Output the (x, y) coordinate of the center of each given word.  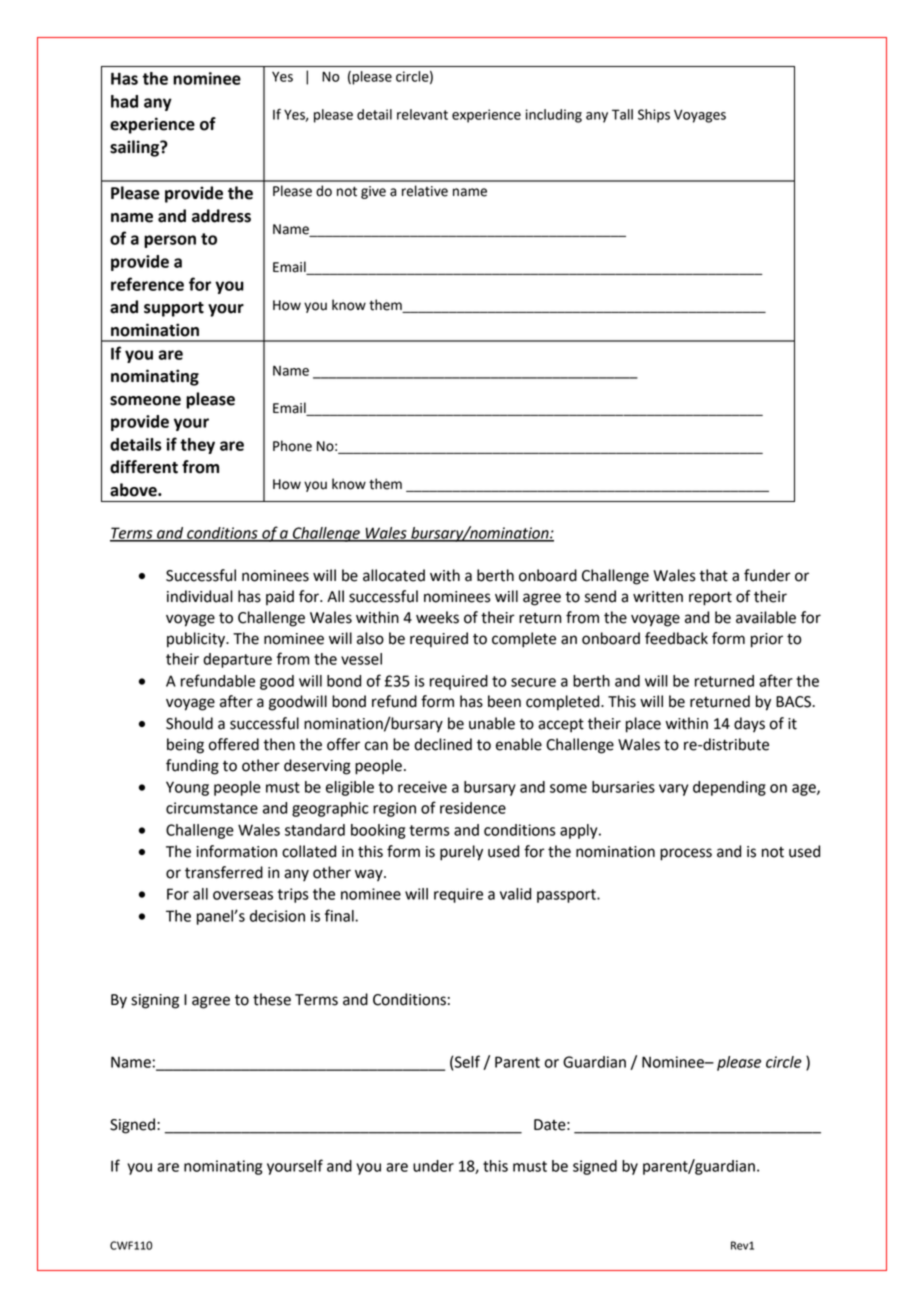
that (713, 575)
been (504, 701)
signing (155, 1001)
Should (189, 723)
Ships (654, 116)
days (749, 725)
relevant (422, 114)
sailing (136, 148)
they (197, 446)
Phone (292, 446)
